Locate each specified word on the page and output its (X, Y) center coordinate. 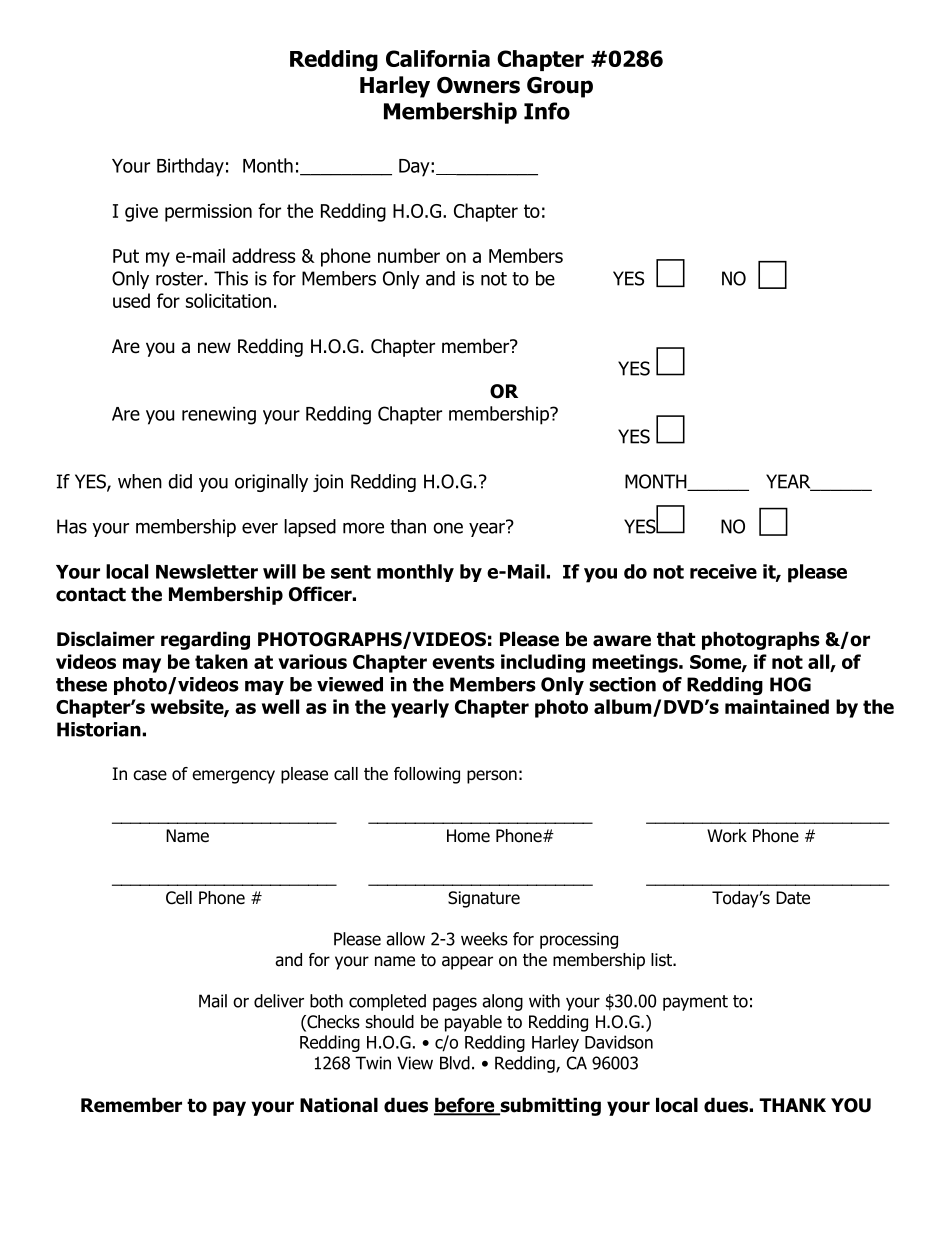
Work (727, 836)
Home (468, 836)
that (676, 639)
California (438, 58)
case (150, 775)
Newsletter (207, 571)
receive (723, 571)
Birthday (190, 167)
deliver (279, 1001)
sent (351, 572)
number (409, 255)
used (131, 300)
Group (560, 87)
